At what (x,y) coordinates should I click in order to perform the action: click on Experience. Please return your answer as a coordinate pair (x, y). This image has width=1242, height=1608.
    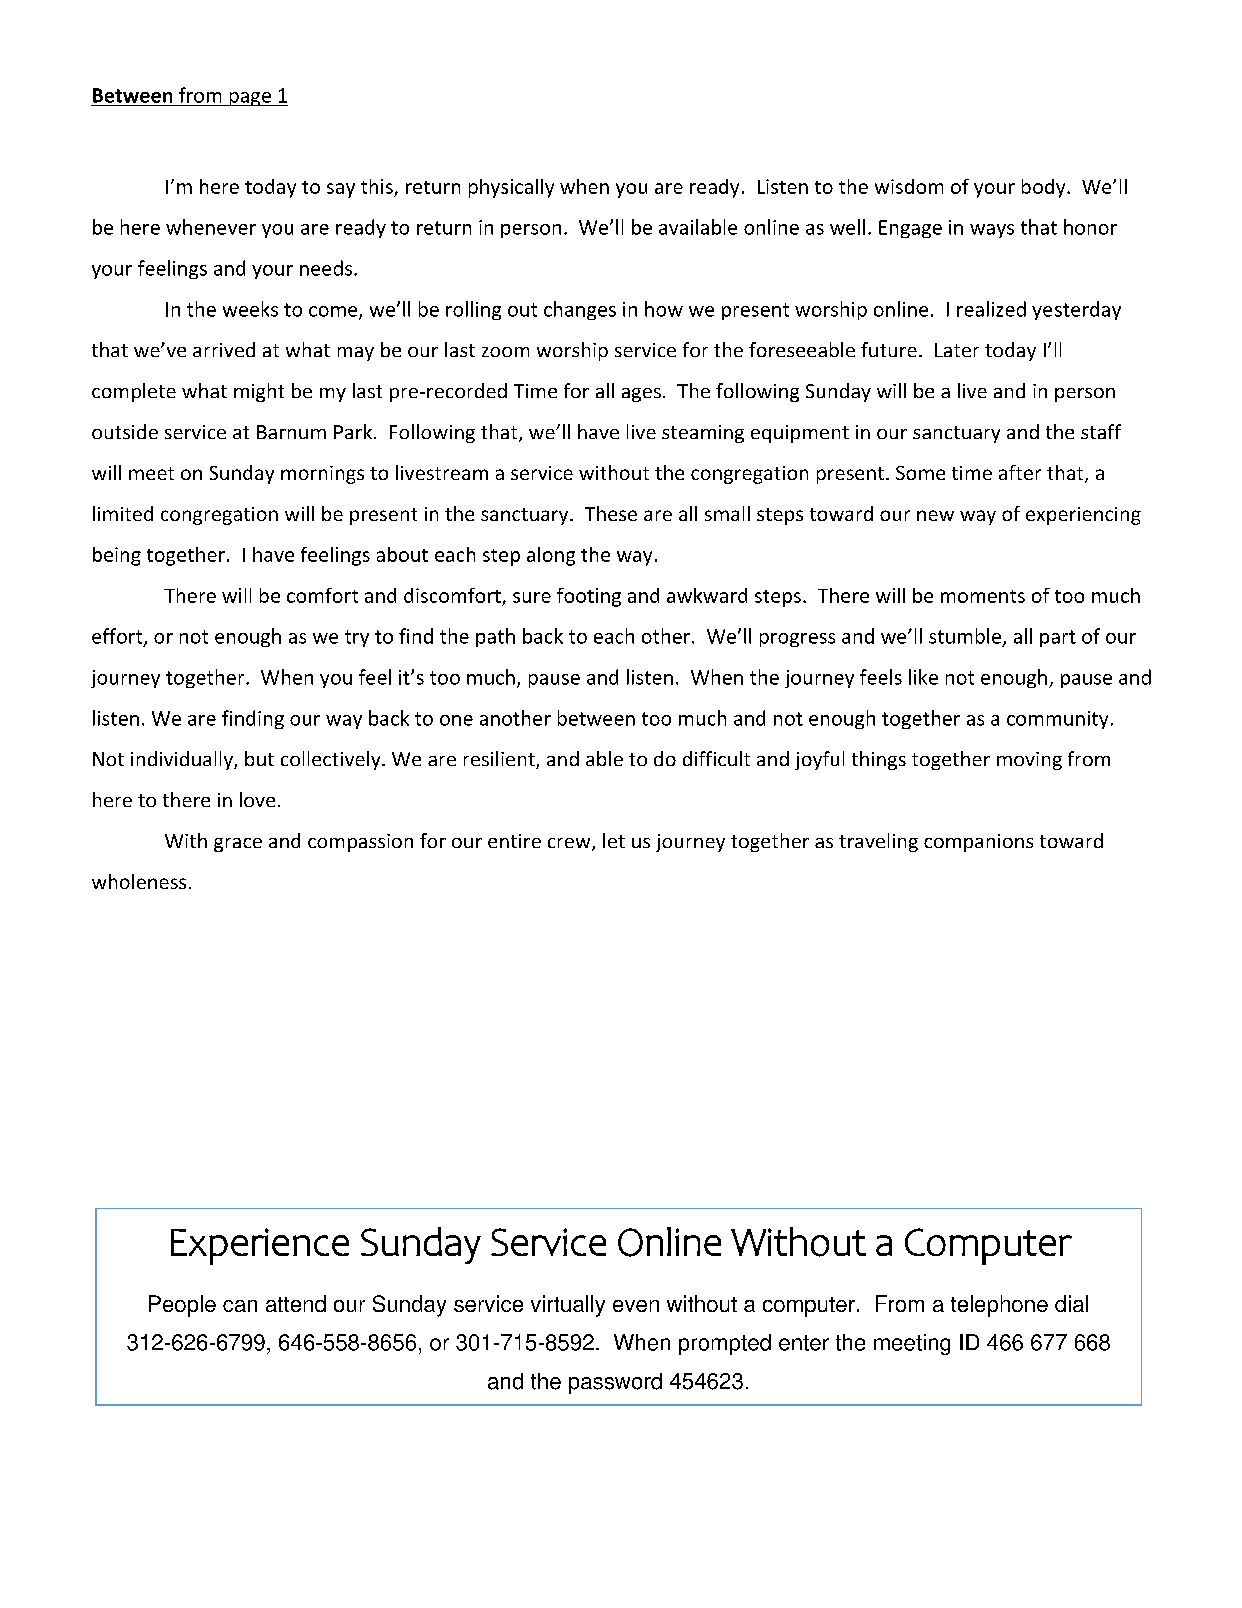
    Looking at the image, I should click on (260, 1246).
